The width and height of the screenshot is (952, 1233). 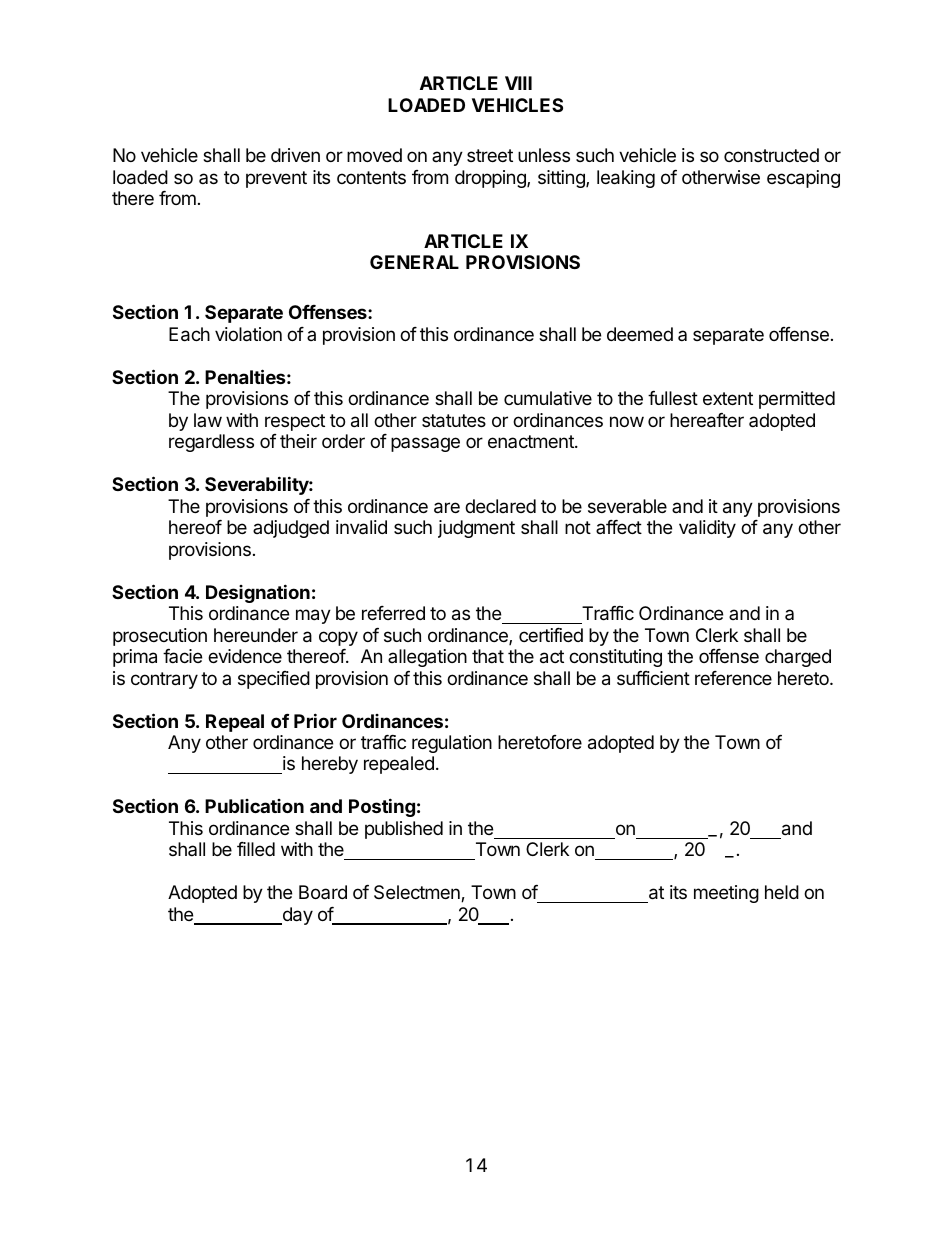 What do you see at coordinates (414, 262) in the screenshot?
I see `GENERAL` at bounding box center [414, 262].
